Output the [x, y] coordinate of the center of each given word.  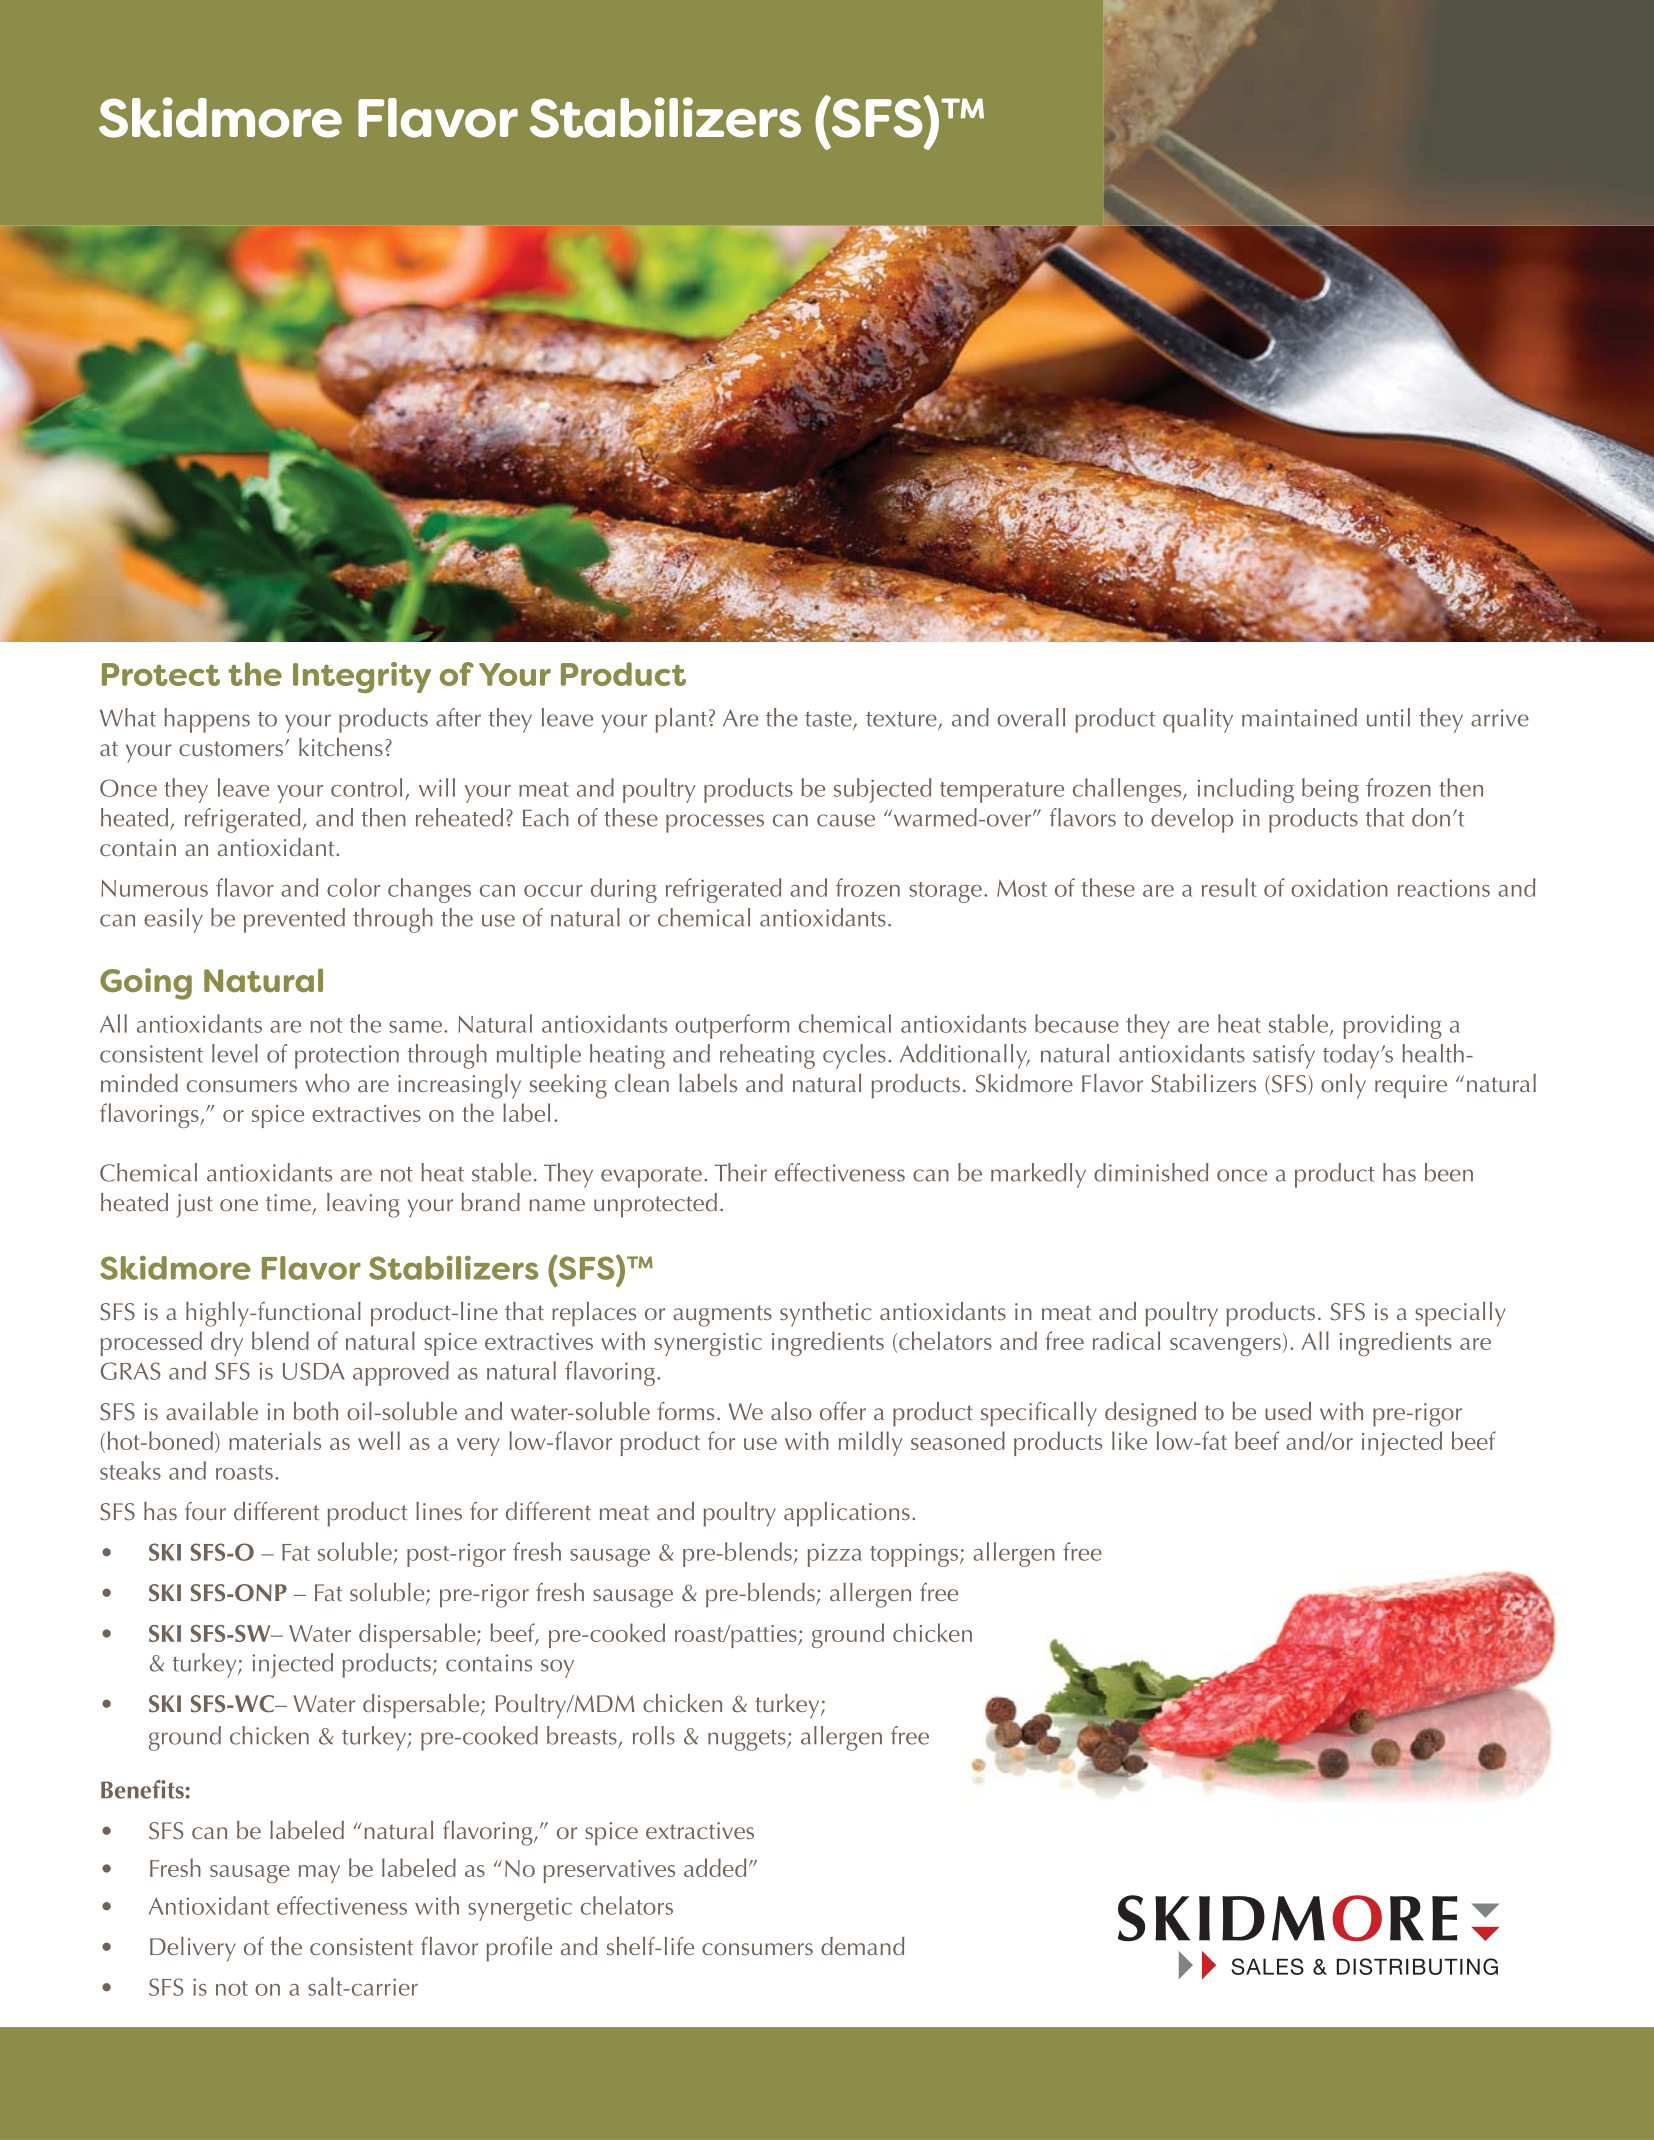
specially [1460, 1314]
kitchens [341, 747]
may [319, 1874]
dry [227, 1343]
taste [829, 720]
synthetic [825, 1314]
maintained [1299, 717]
